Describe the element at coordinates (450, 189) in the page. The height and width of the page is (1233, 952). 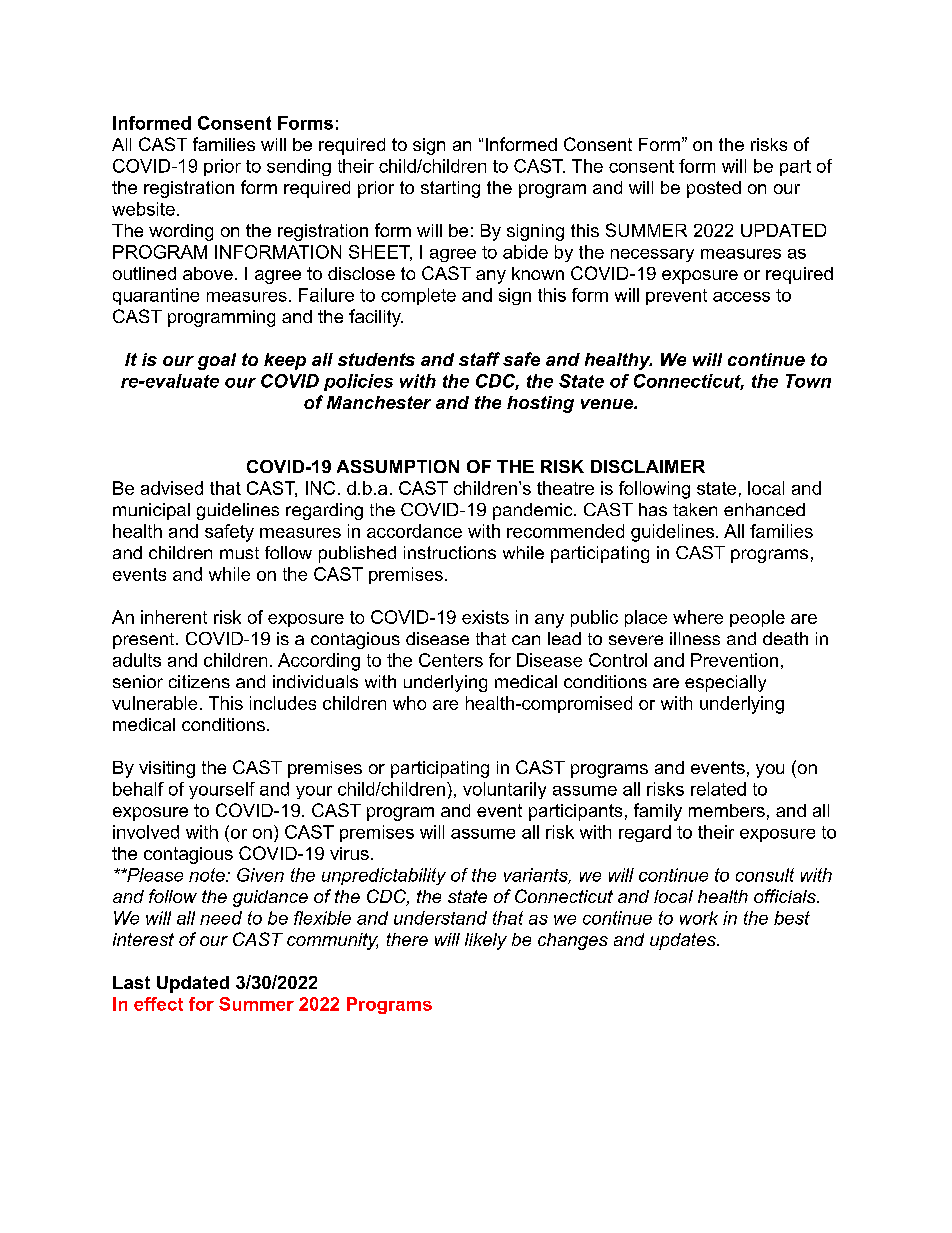
I see `starting` at that location.
